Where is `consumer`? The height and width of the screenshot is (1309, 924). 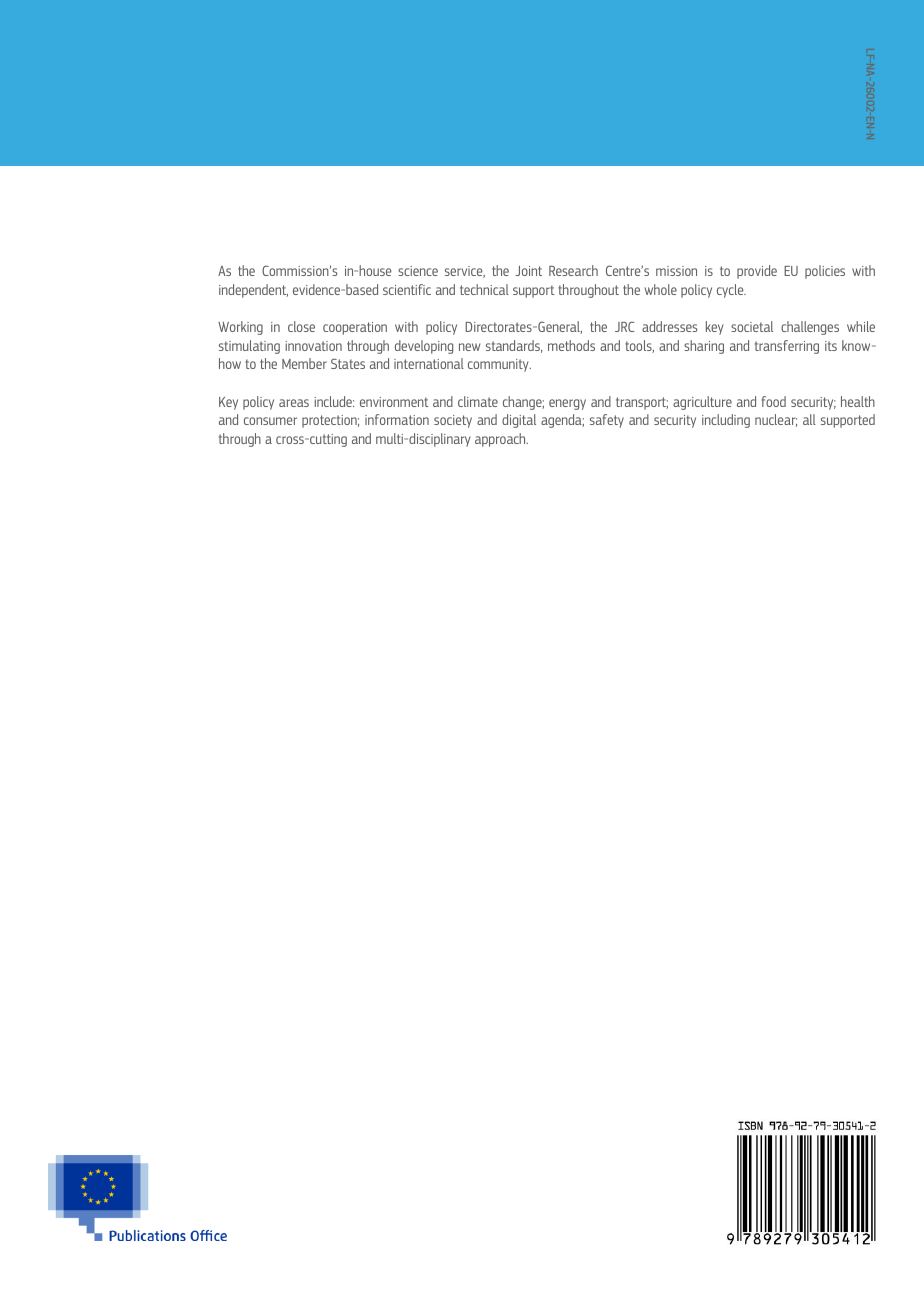 consumer is located at coordinates (270, 421).
